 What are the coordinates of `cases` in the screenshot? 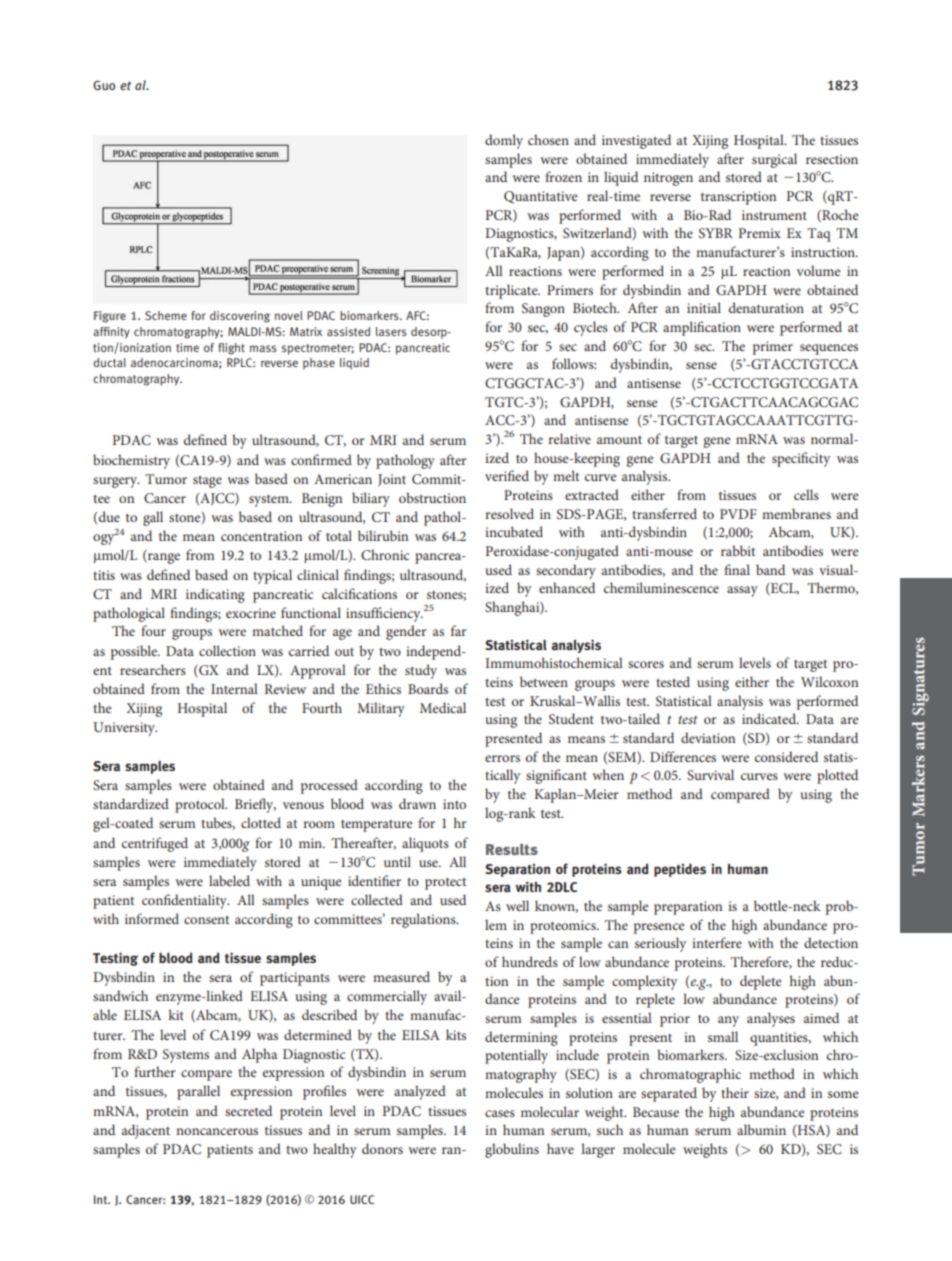 It's located at (500, 1113).
